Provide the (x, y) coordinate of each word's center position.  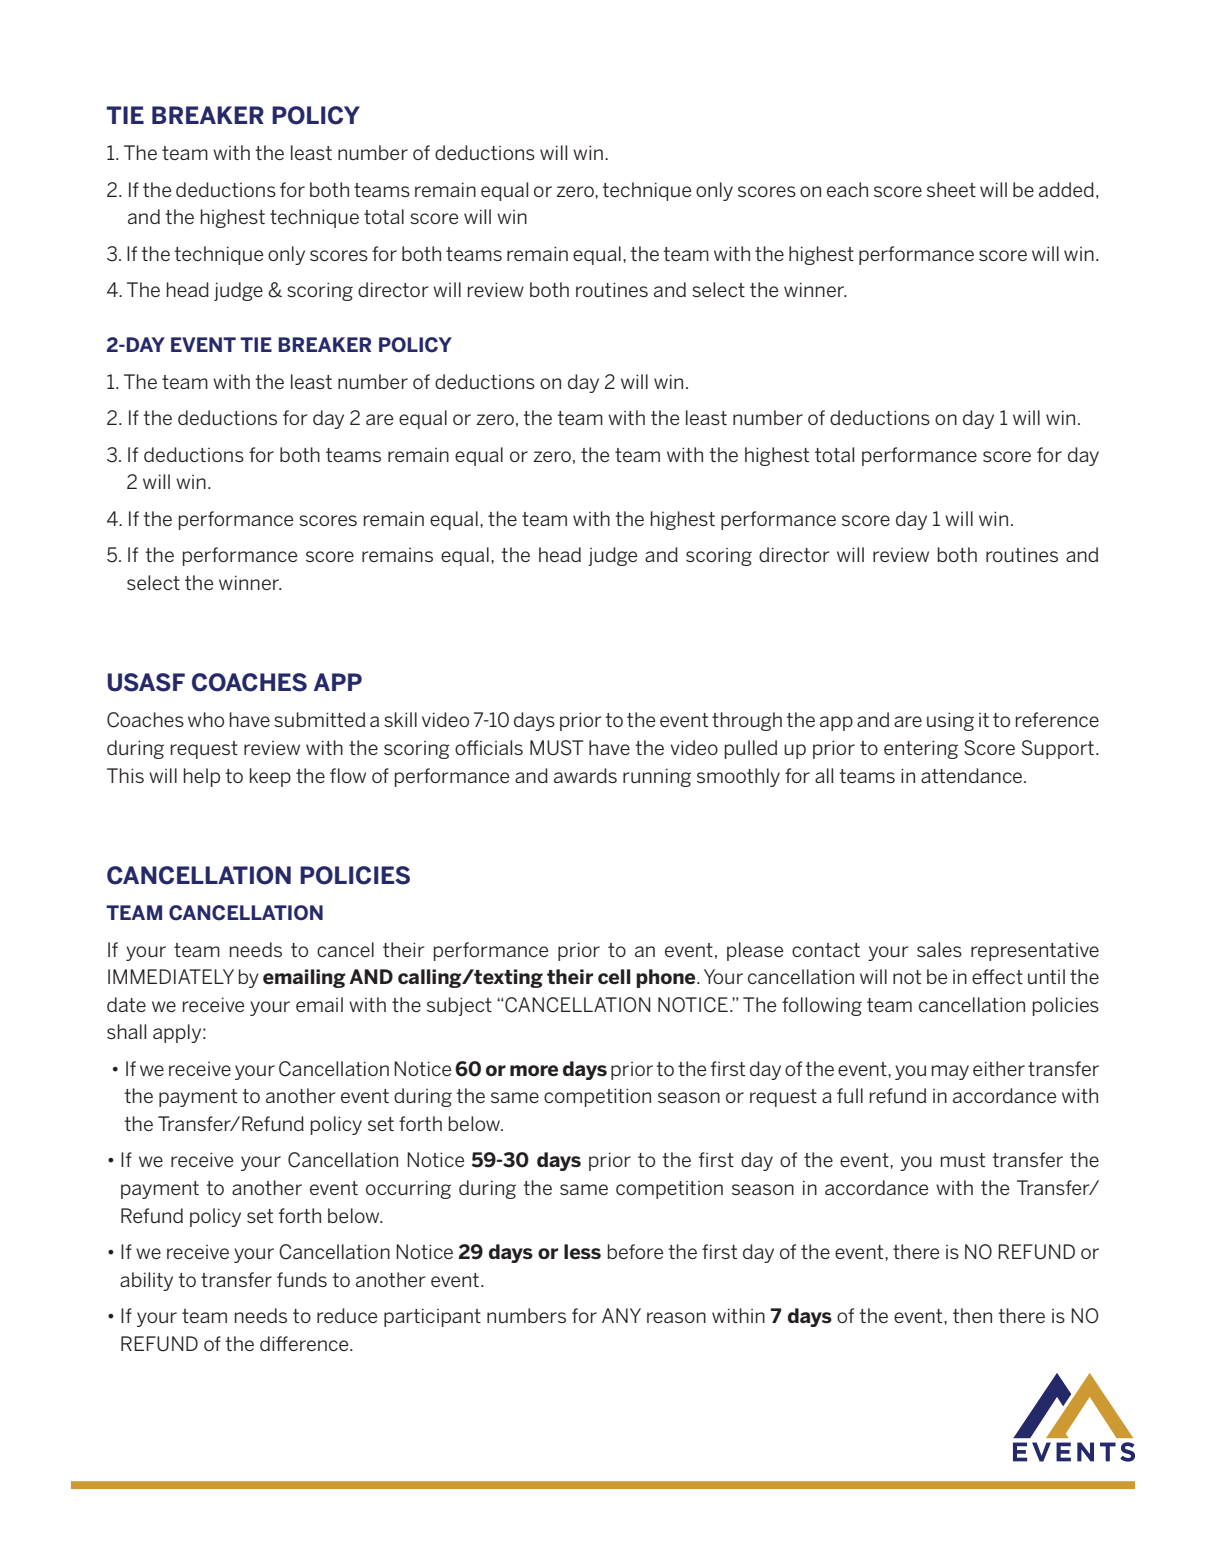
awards (585, 775)
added (1066, 189)
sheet (951, 189)
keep (270, 777)
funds (302, 1279)
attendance (973, 775)
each (847, 189)
